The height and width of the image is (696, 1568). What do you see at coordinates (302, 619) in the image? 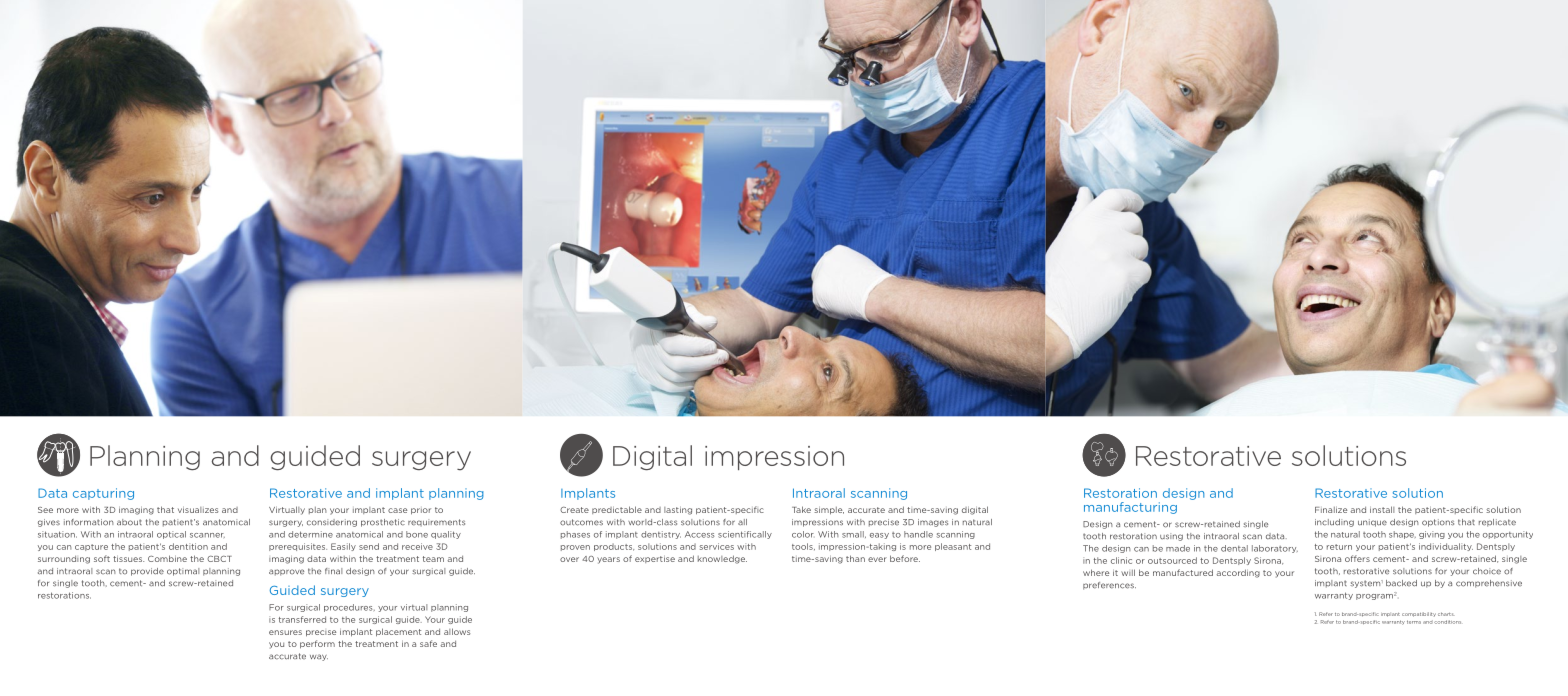
I see `transferred` at bounding box center [302, 619].
